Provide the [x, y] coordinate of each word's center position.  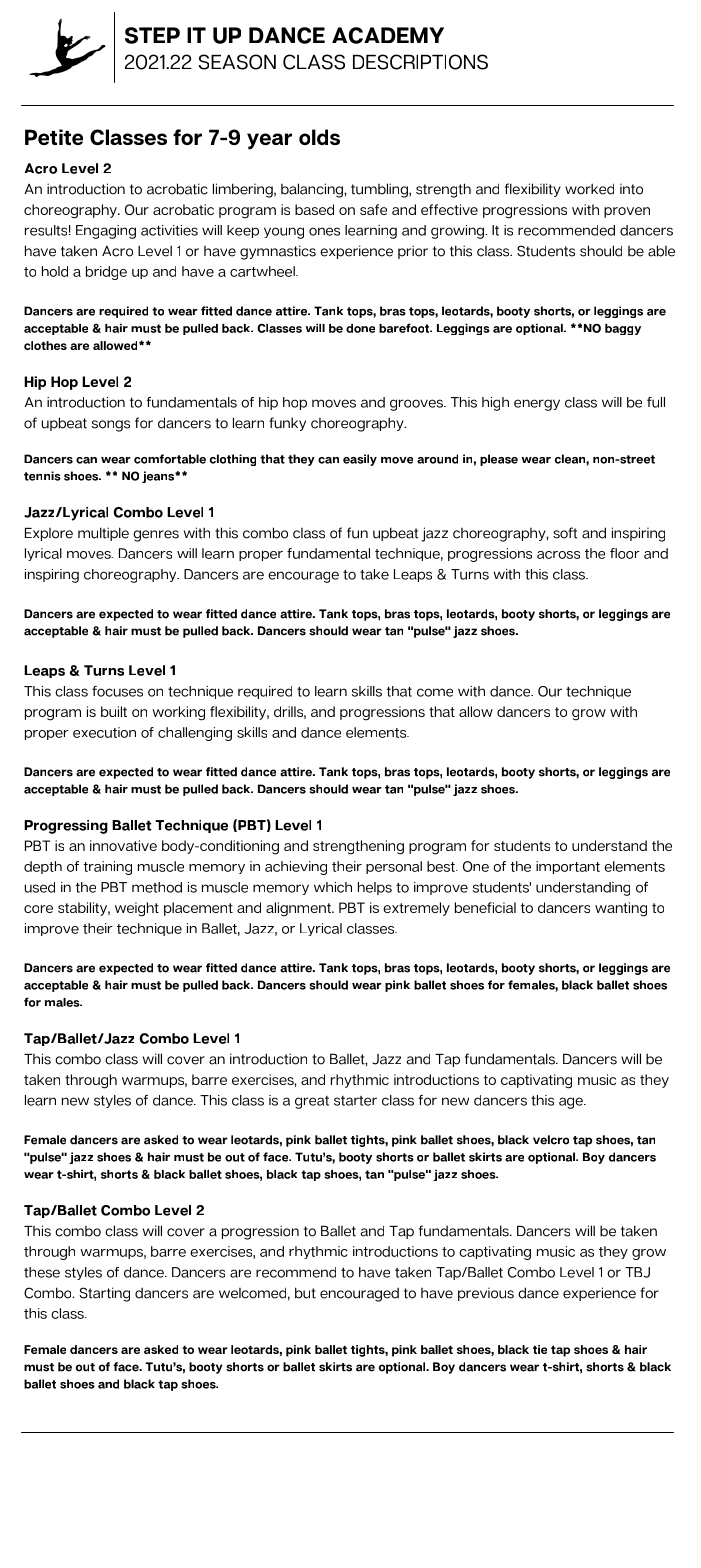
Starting [104, 1294]
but [305, 1293]
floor [625, 553]
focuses [117, 691]
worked [589, 189]
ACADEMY [388, 35]
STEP [152, 35]
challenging [195, 734]
